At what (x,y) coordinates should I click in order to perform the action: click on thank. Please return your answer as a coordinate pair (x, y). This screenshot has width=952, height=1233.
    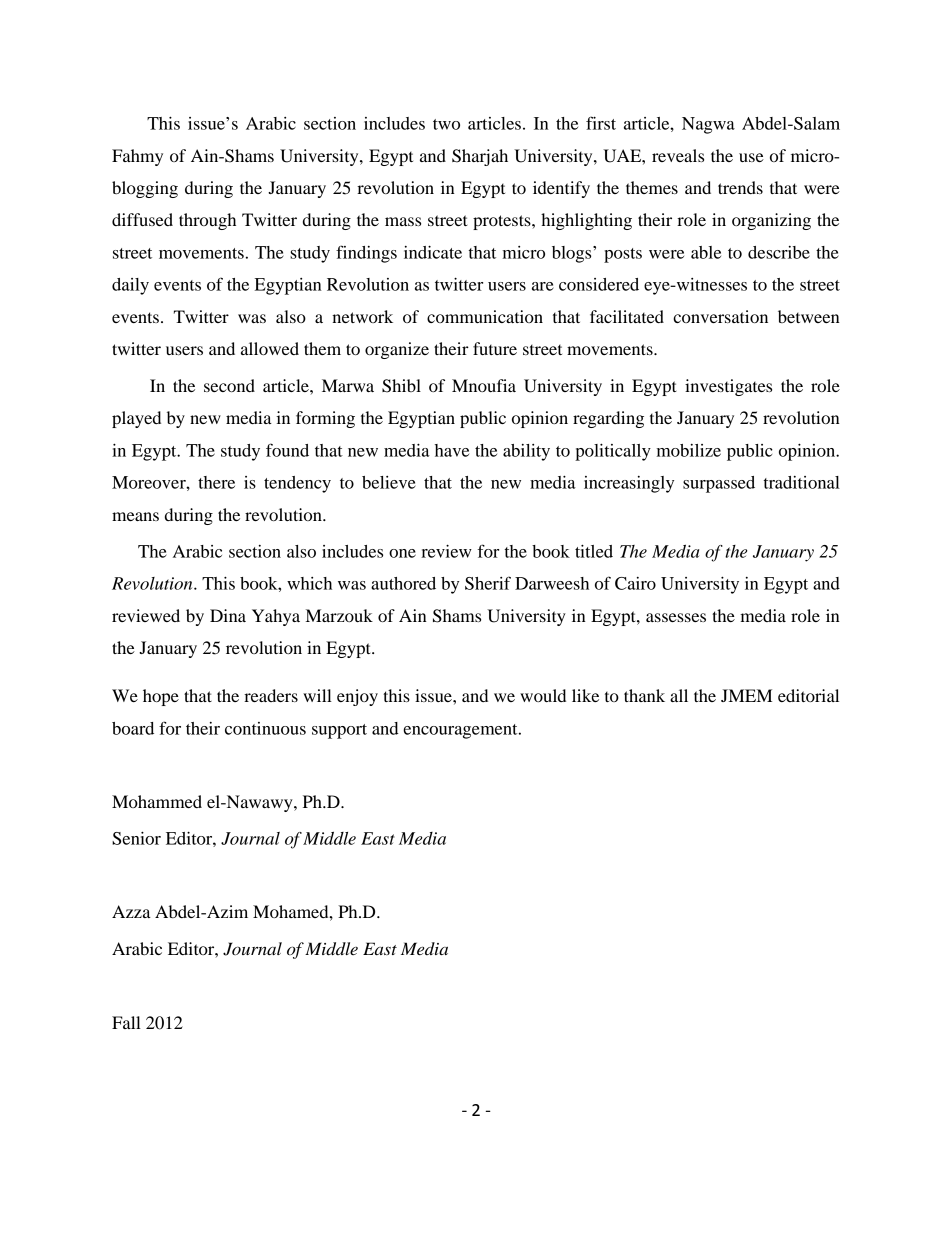
    Looking at the image, I should click on (644, 695).
